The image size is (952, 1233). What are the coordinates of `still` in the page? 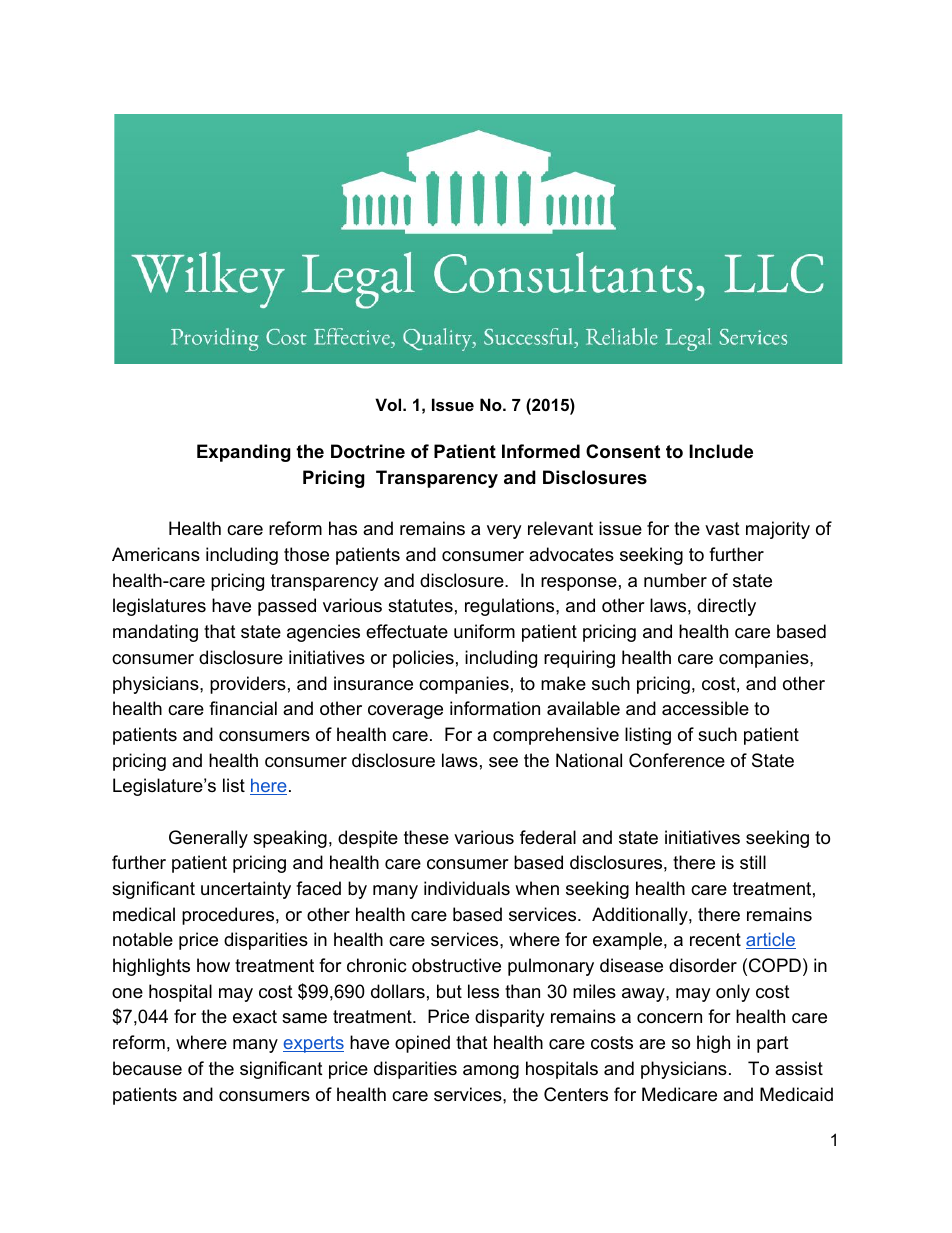 It's located at (753, 862).
